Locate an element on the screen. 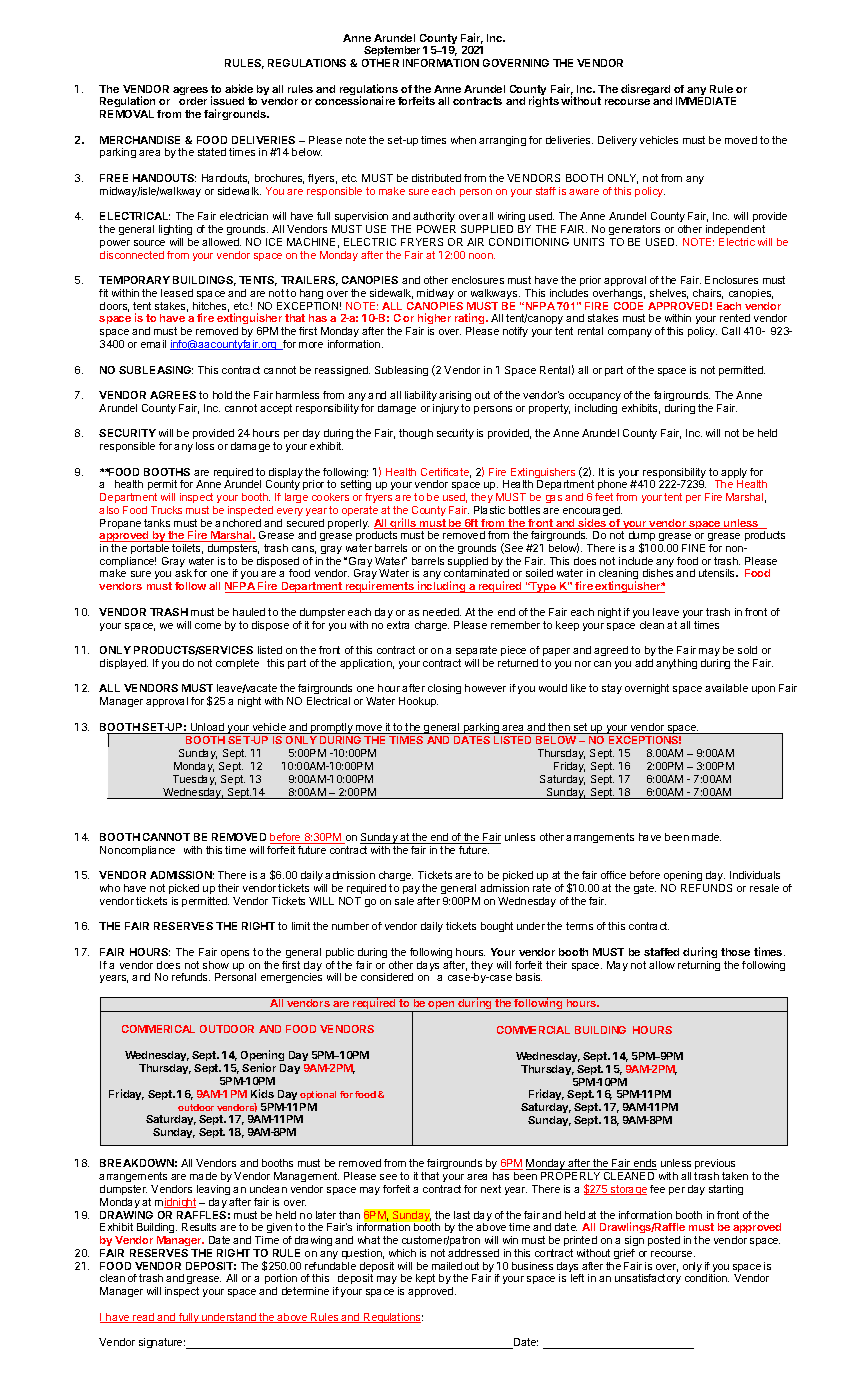 The image size is (849, 1400). IMMEDIATE is located at coordinates (706, 101).
